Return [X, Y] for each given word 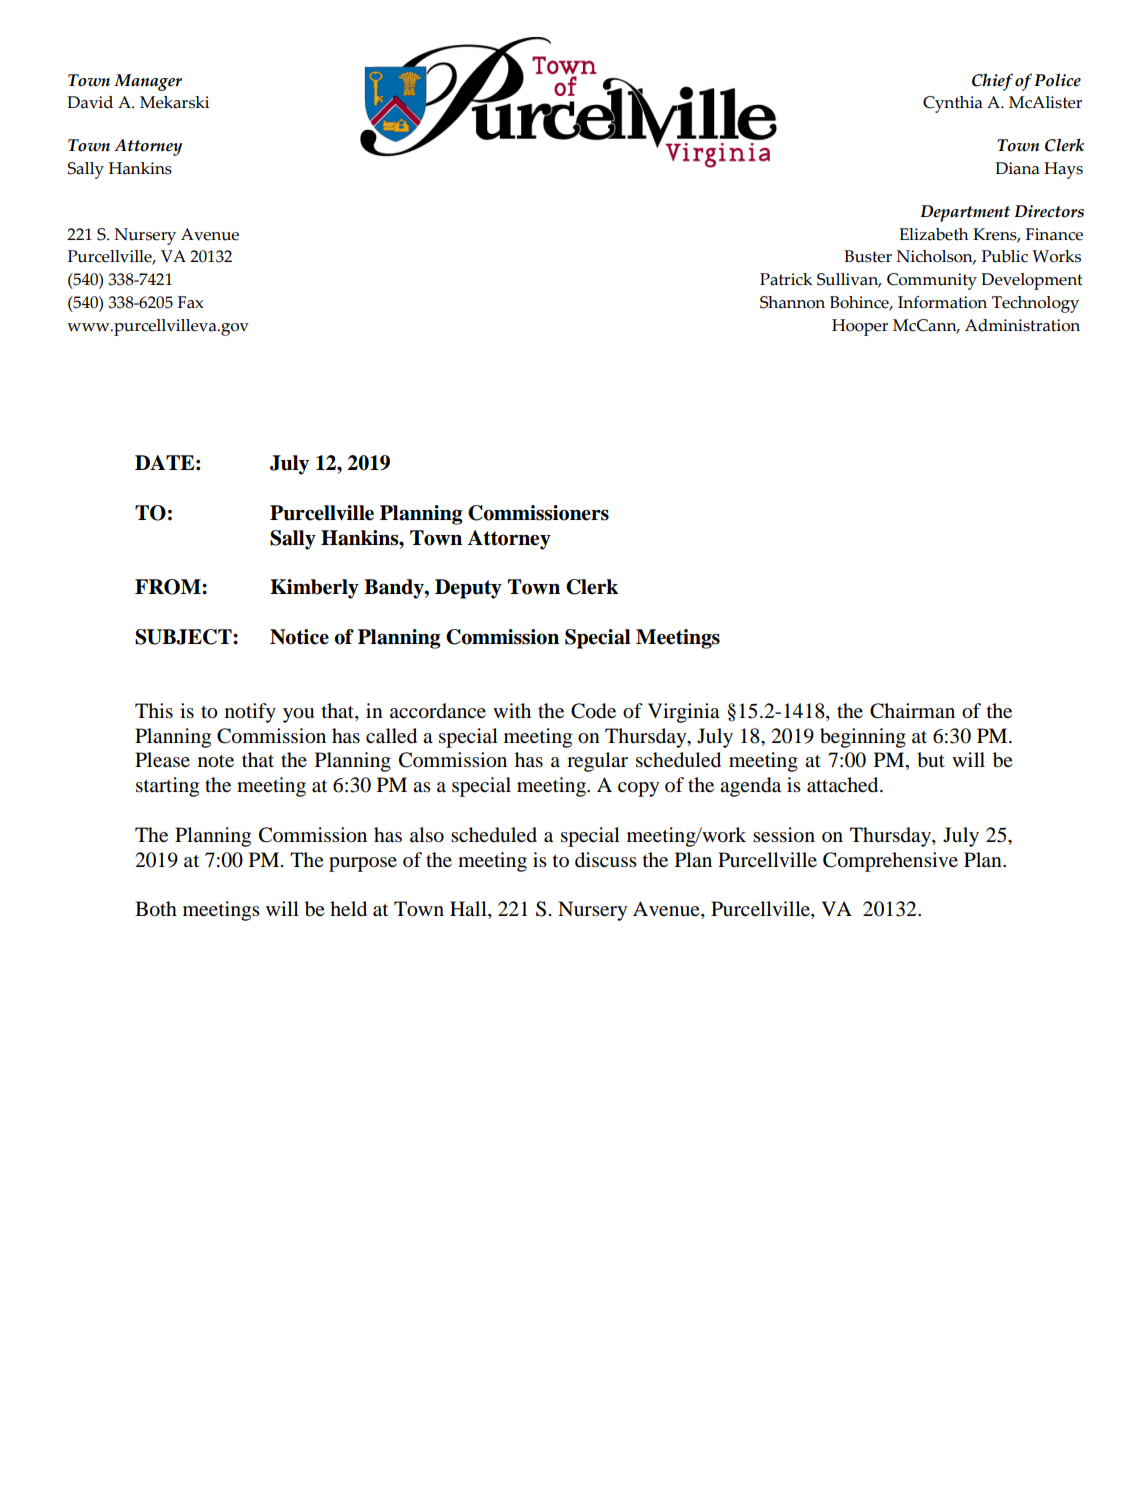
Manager [148, 82]
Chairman [912, 711]
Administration [1022, 325]
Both [156, 909]
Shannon [792, 302]
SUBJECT [184, 637]
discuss [606, 860]
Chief [992, 82]
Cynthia [953, 104]
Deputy [468, 589]
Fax [190, 302]
